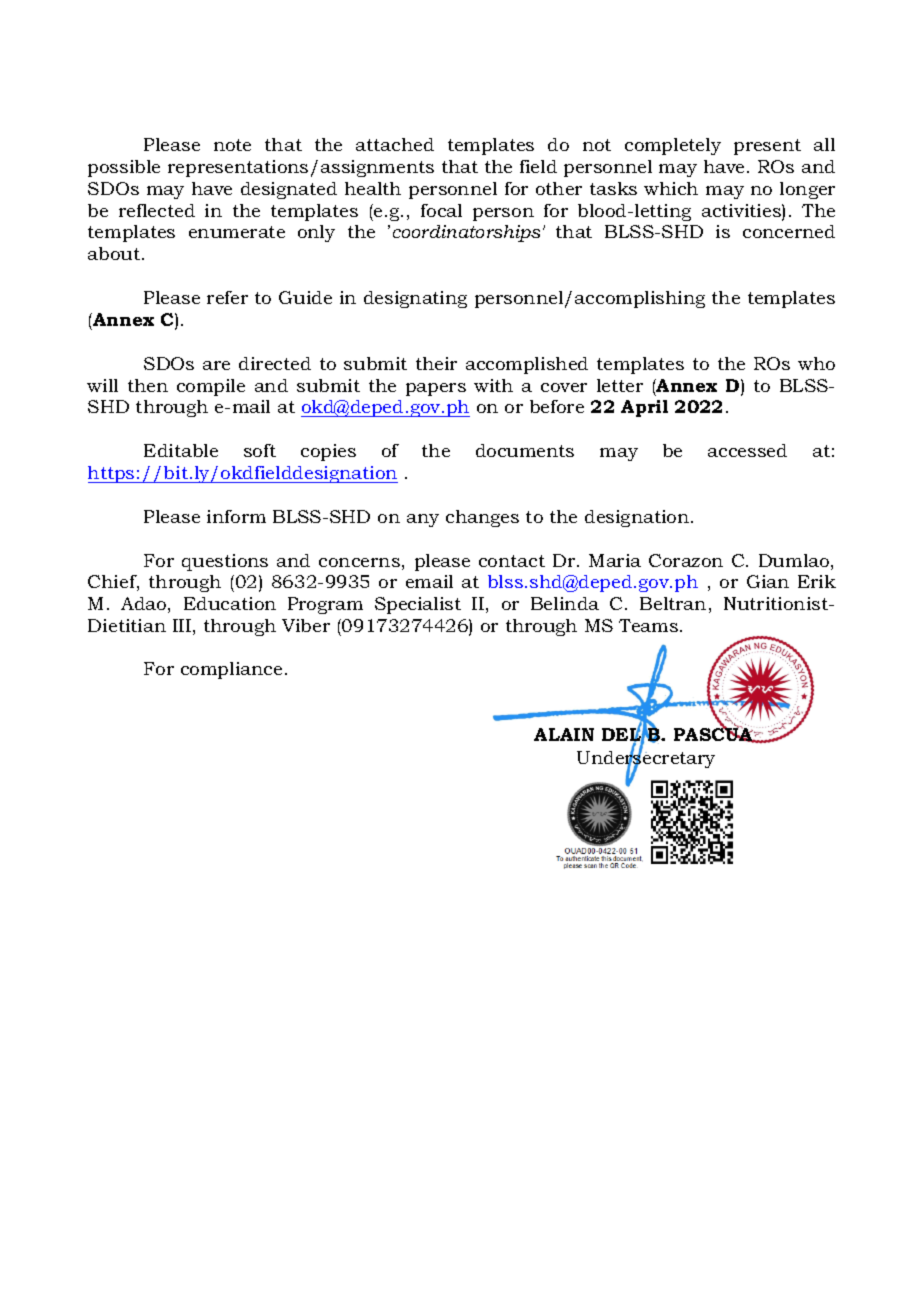 This screenshot has width=924, height=1308. What do you see at coordinates (436, 363) in the screenshot?
I see `their` at bounding box center [436, 363].
